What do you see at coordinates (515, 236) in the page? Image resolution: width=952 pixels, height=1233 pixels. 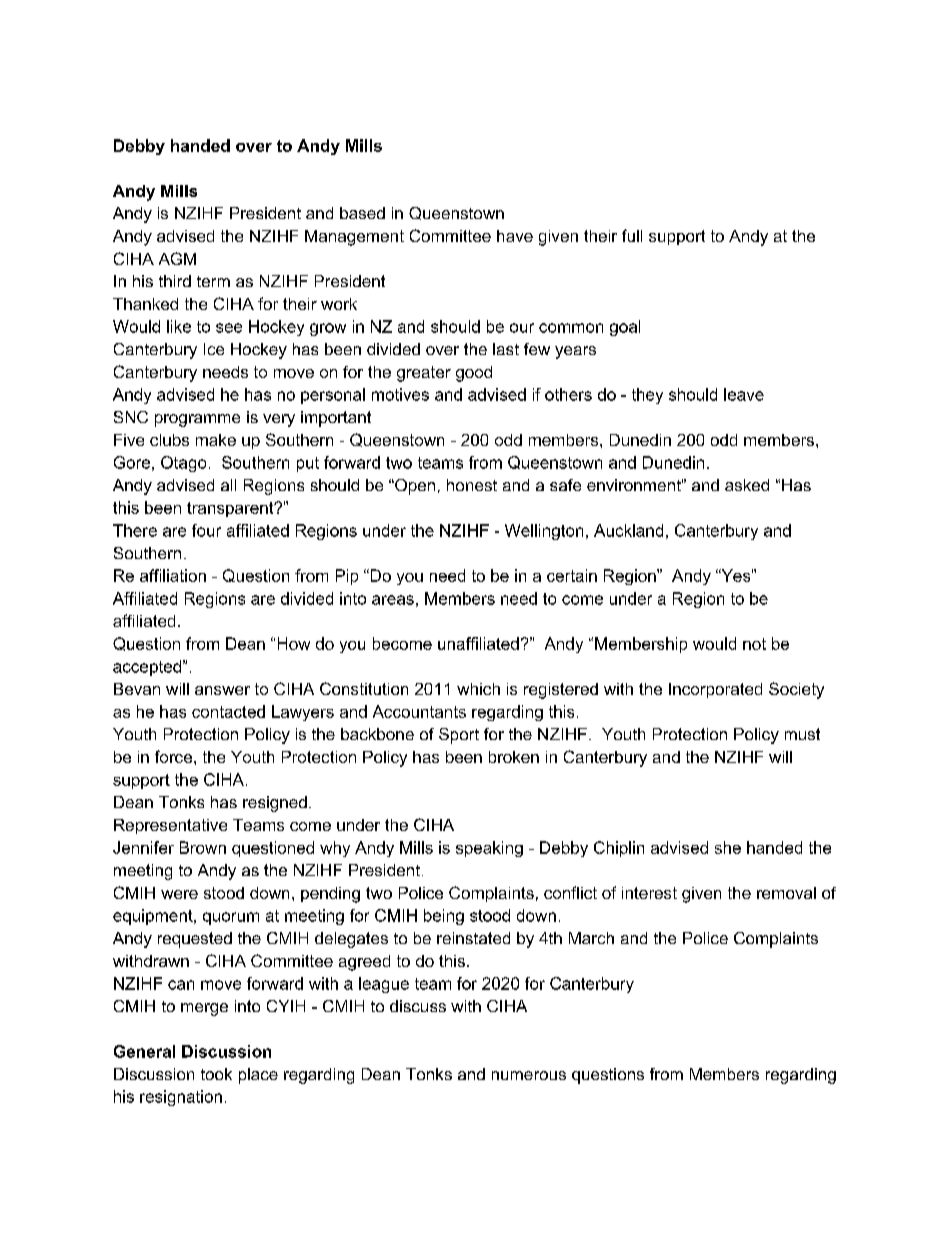 I see `have` at bounding box center [515, 236].
